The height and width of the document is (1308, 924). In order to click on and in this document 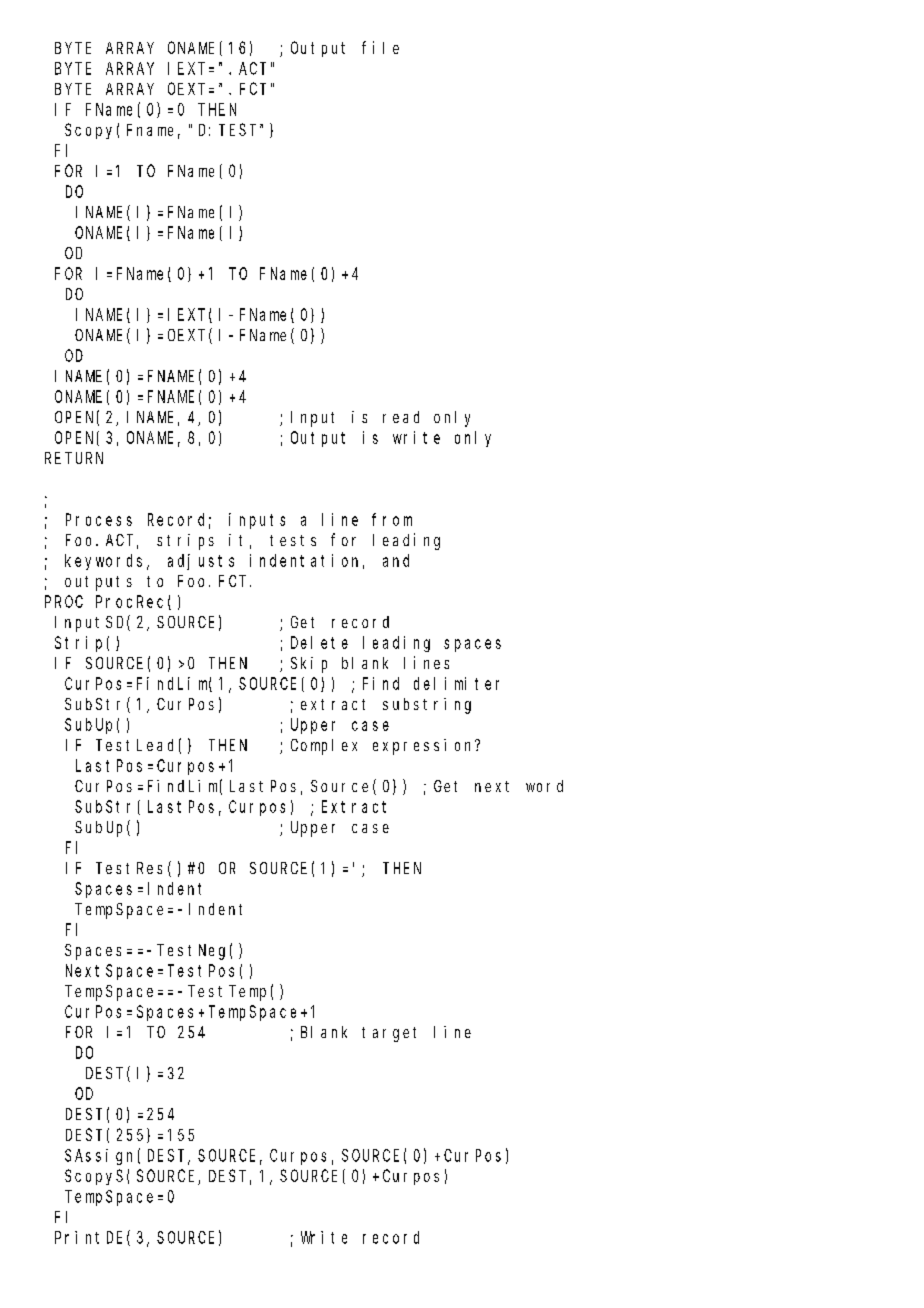, I will do `click(396, 560)`.
